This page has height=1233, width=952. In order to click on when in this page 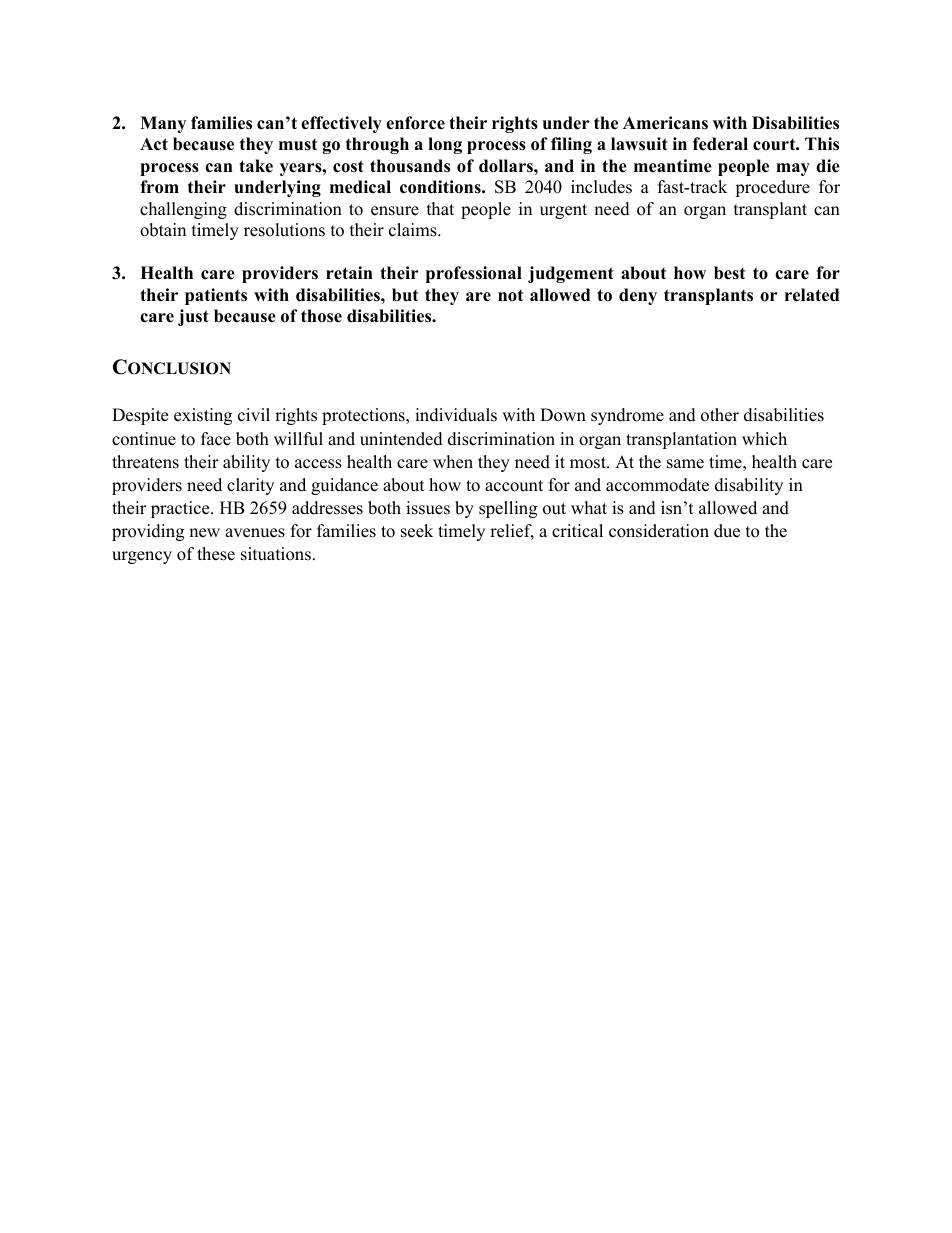, I will do `click(453, 462)`.
